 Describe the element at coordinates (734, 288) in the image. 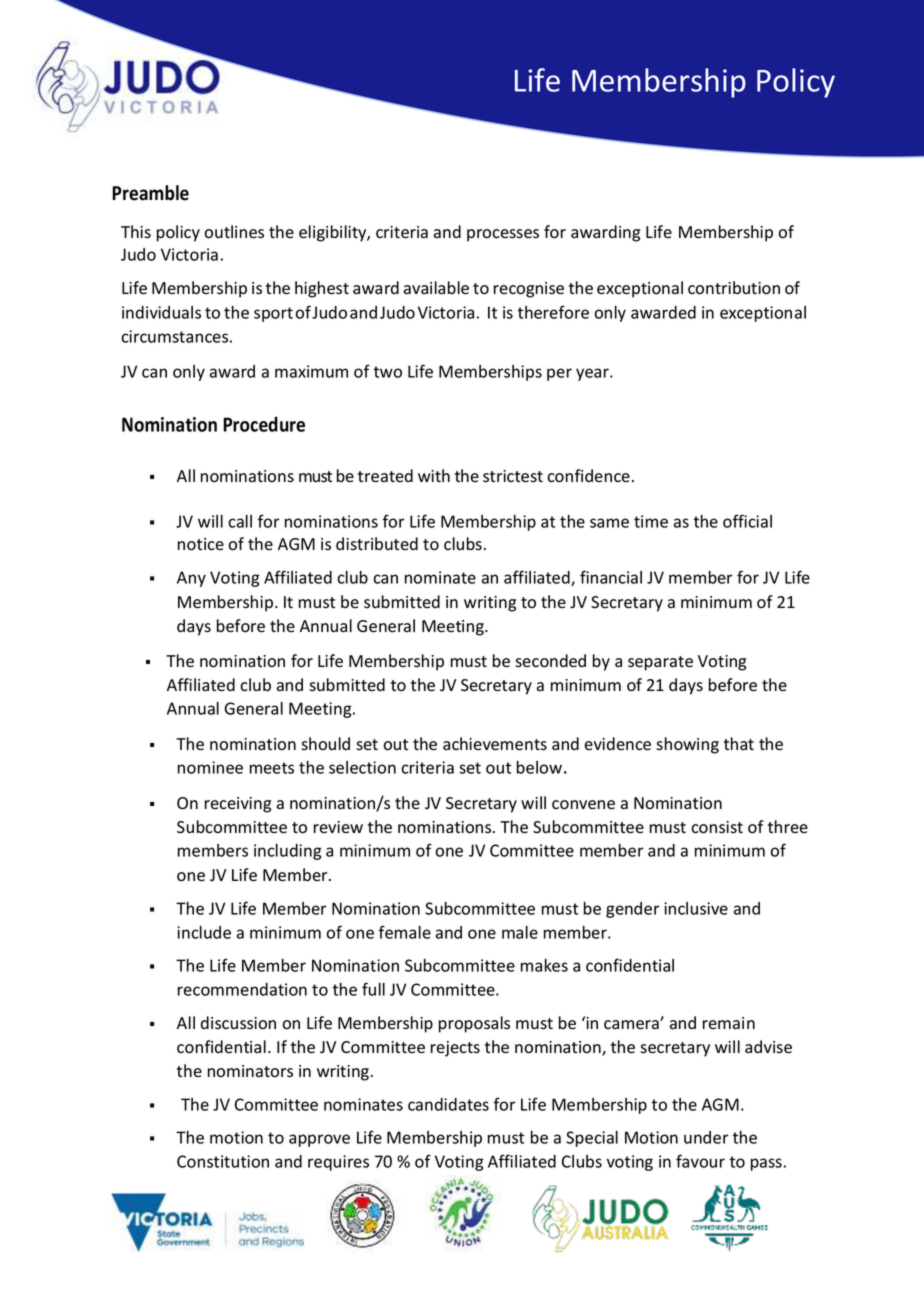

I see `contribution` at that location.
